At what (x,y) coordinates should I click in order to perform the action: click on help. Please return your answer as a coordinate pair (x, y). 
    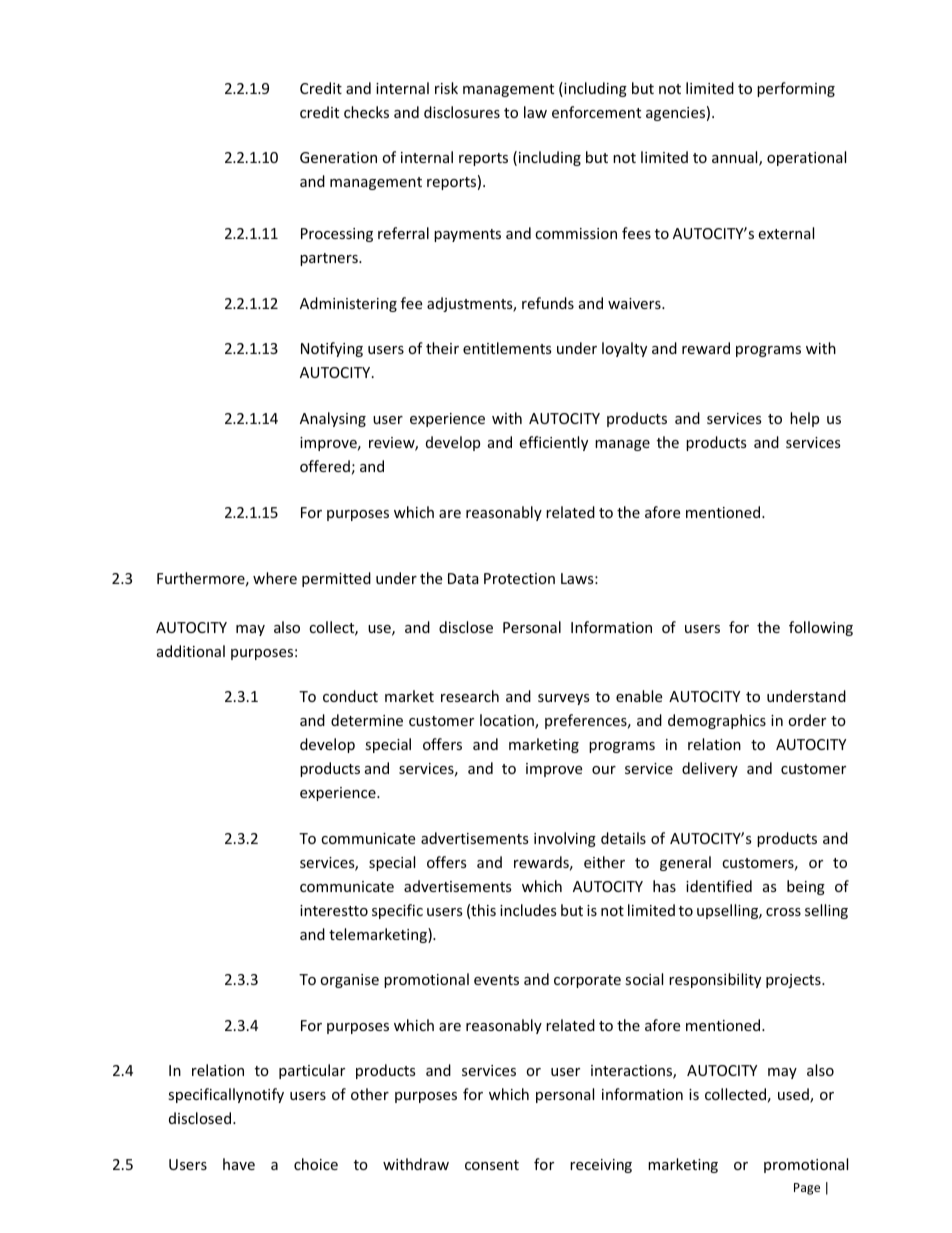
    Looking at the image, I should click on (804, 419).
